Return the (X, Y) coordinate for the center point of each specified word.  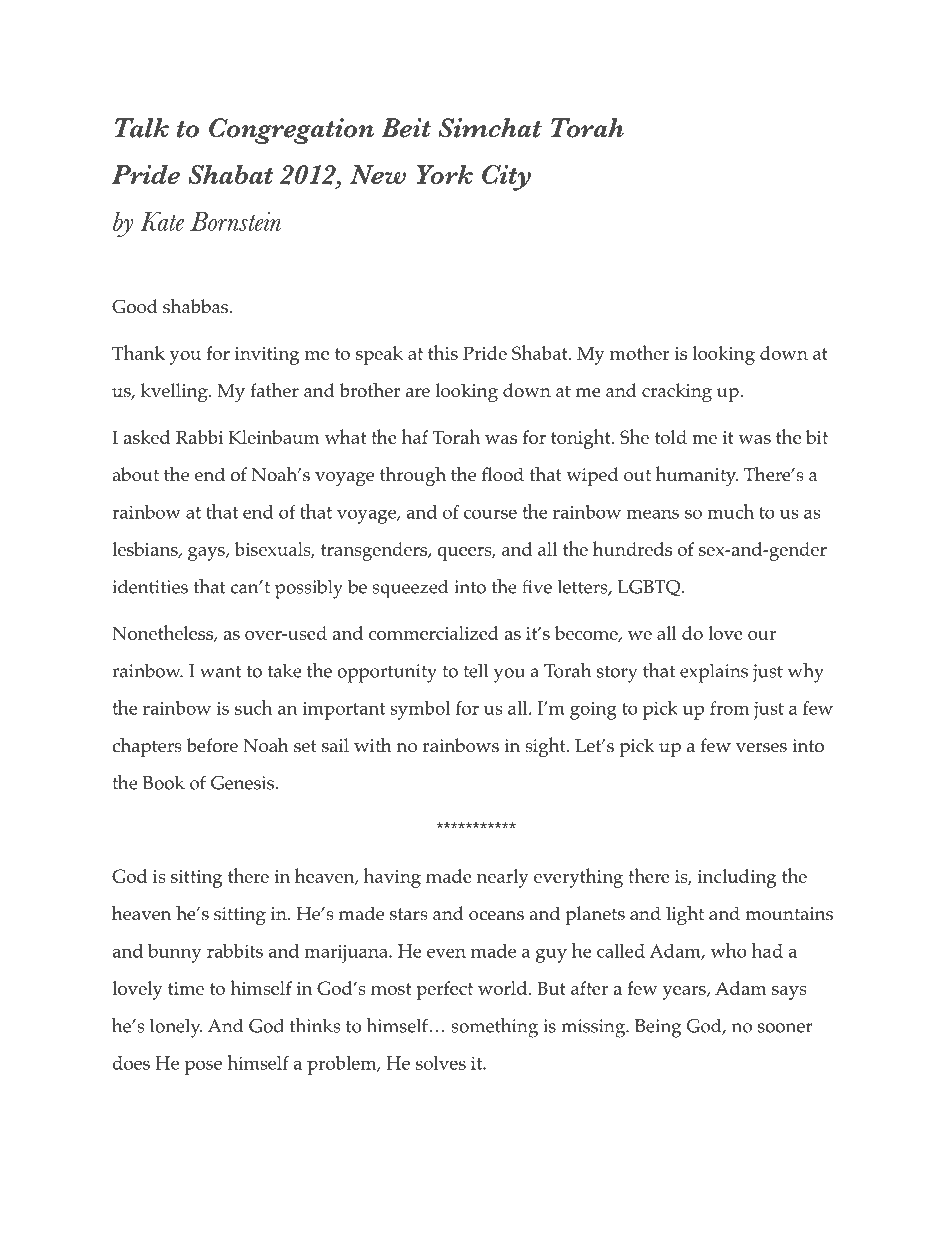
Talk (142, 128)
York (445, 174)
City (506, 178)
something (494, 1028)
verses (761, 748)
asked (146, 437)
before (212, 745)
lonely (176, 1028)
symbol (420, 710)
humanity (697, 476)
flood (503, 474)
